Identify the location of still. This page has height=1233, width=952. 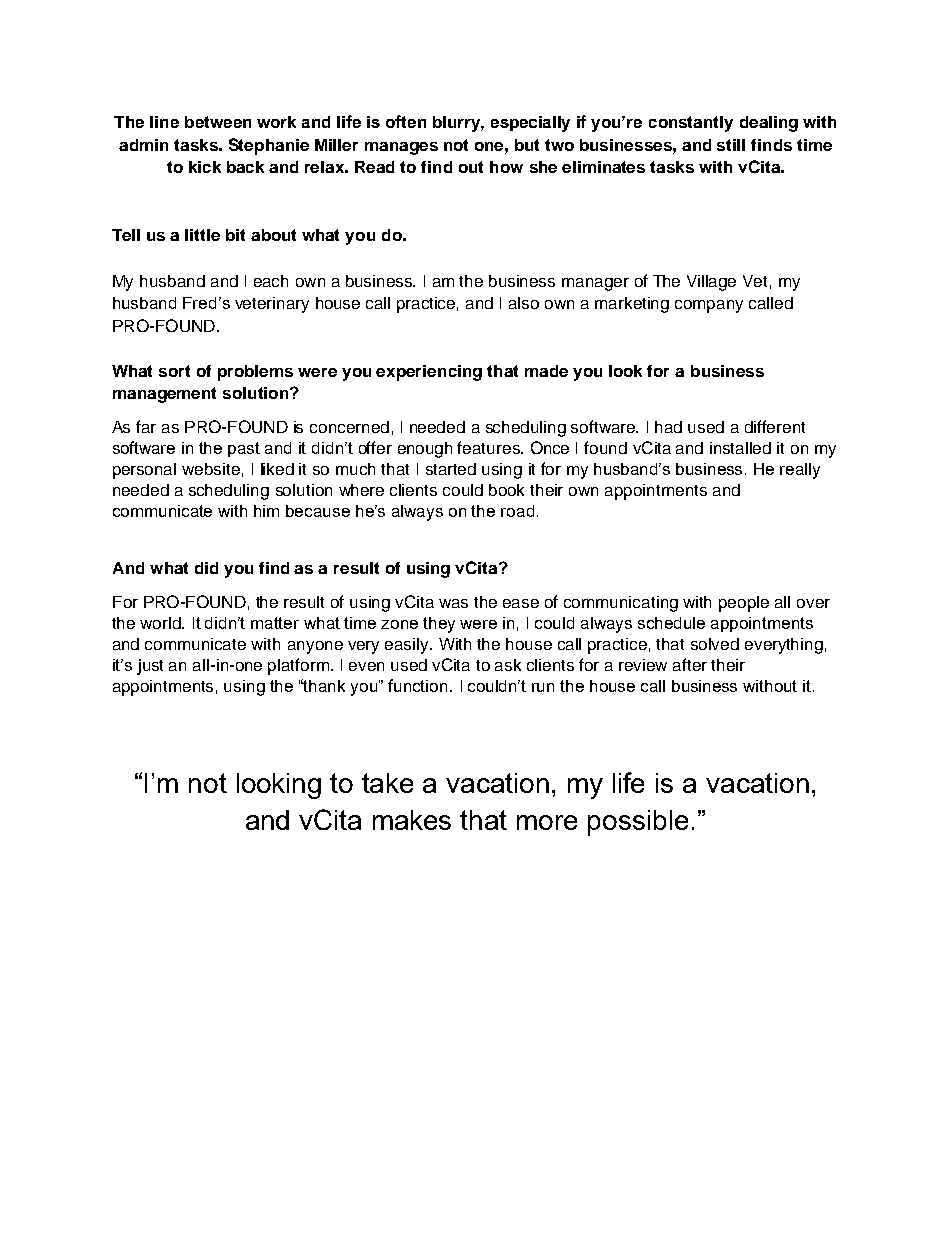
(731, 145).
